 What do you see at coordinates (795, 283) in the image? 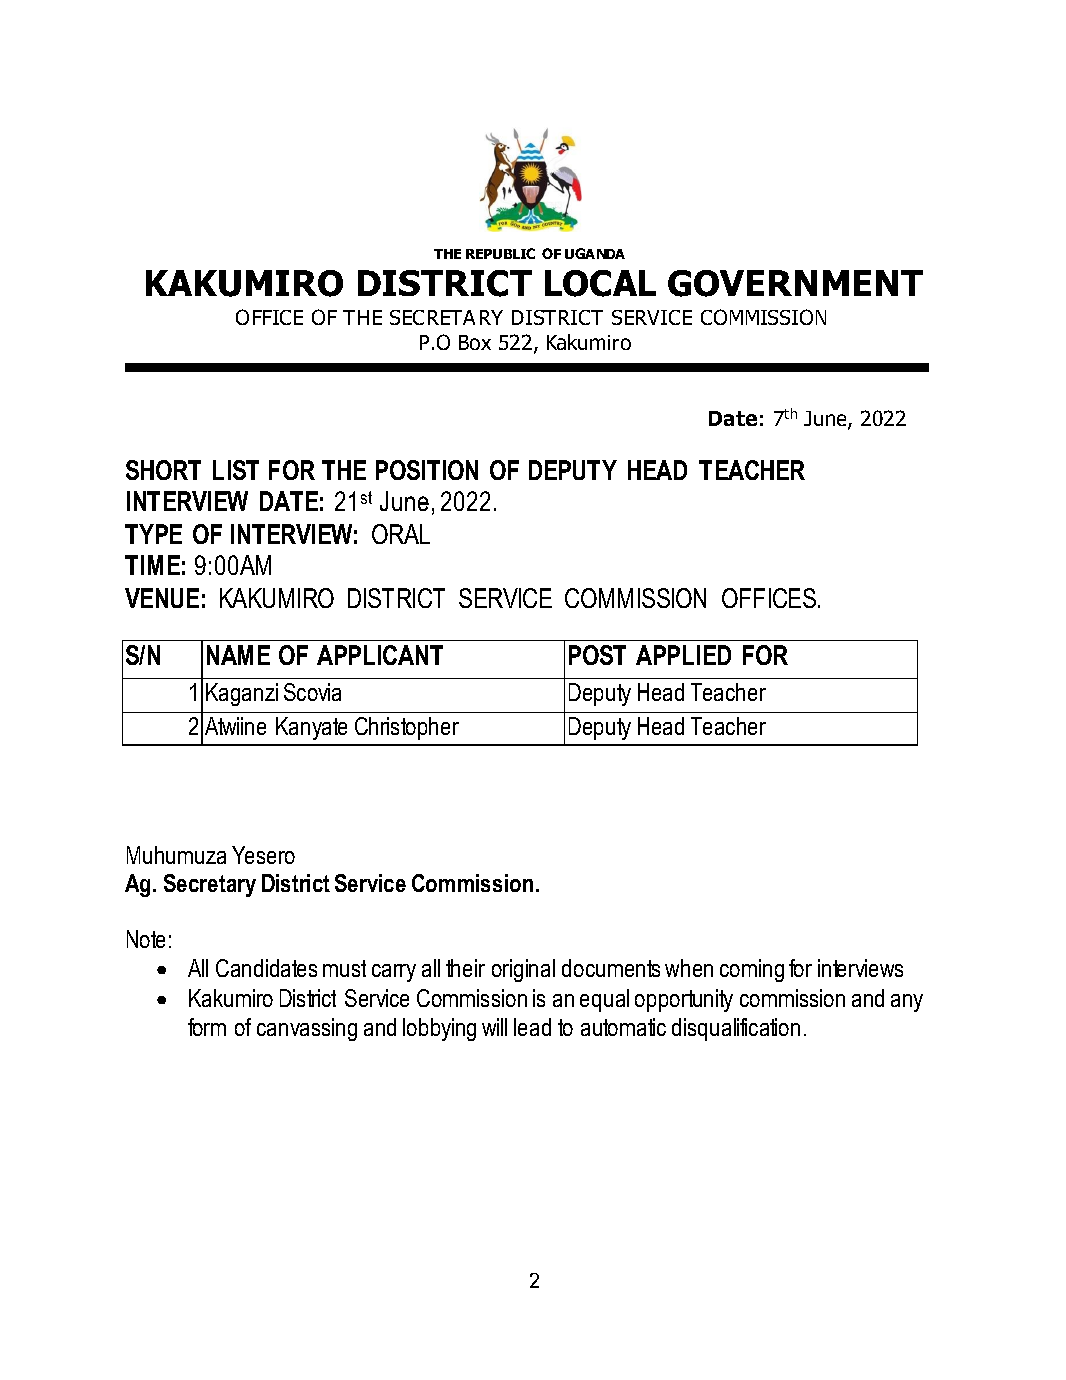
I see `GOVERNMENT` at bounding box center [795, 283].
